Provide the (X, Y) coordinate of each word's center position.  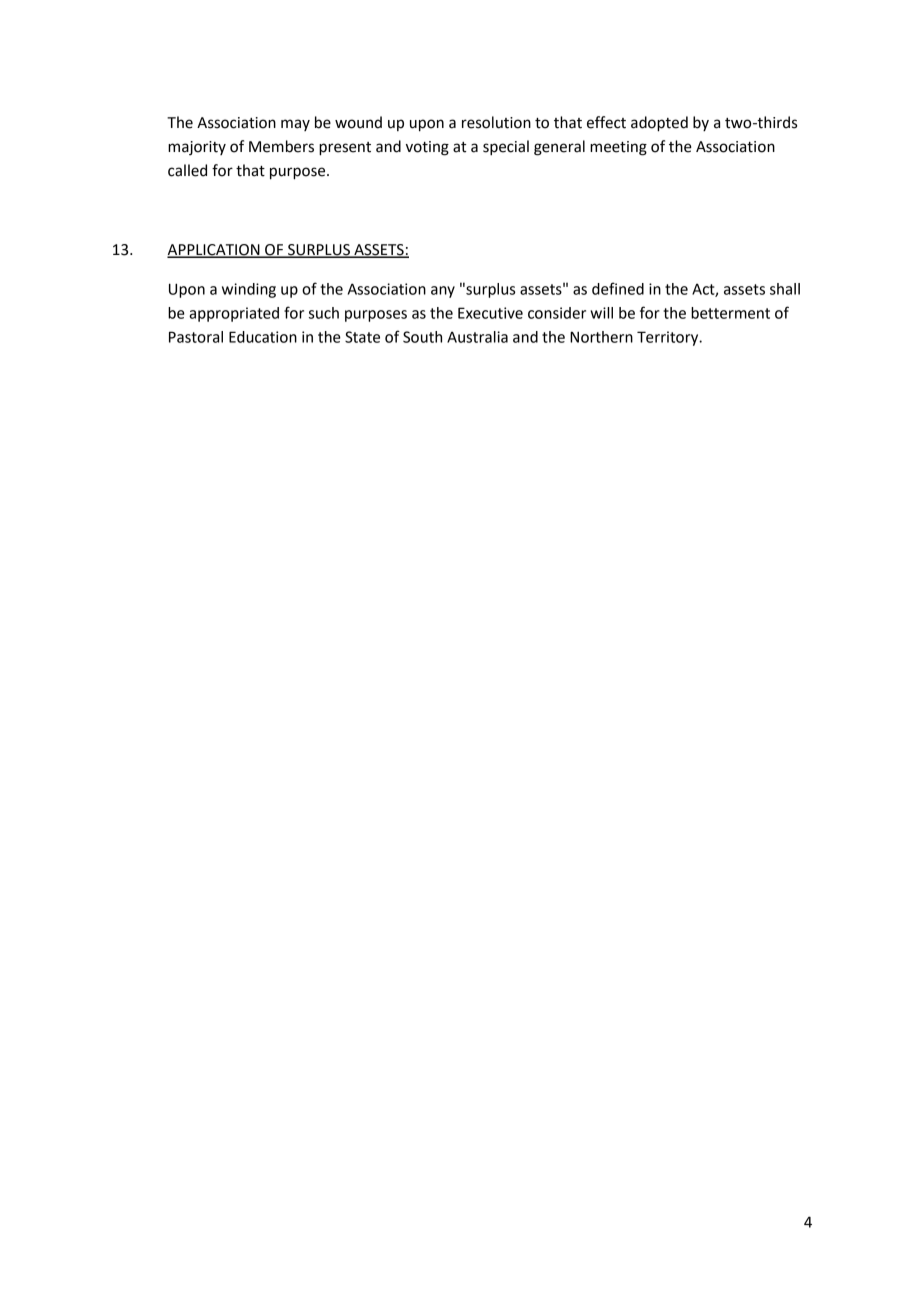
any (443, 292)
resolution (496, 122)
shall (785, 289)
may (295, 125)
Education (263, 337)
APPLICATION (214, 251)
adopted (659, 124)
